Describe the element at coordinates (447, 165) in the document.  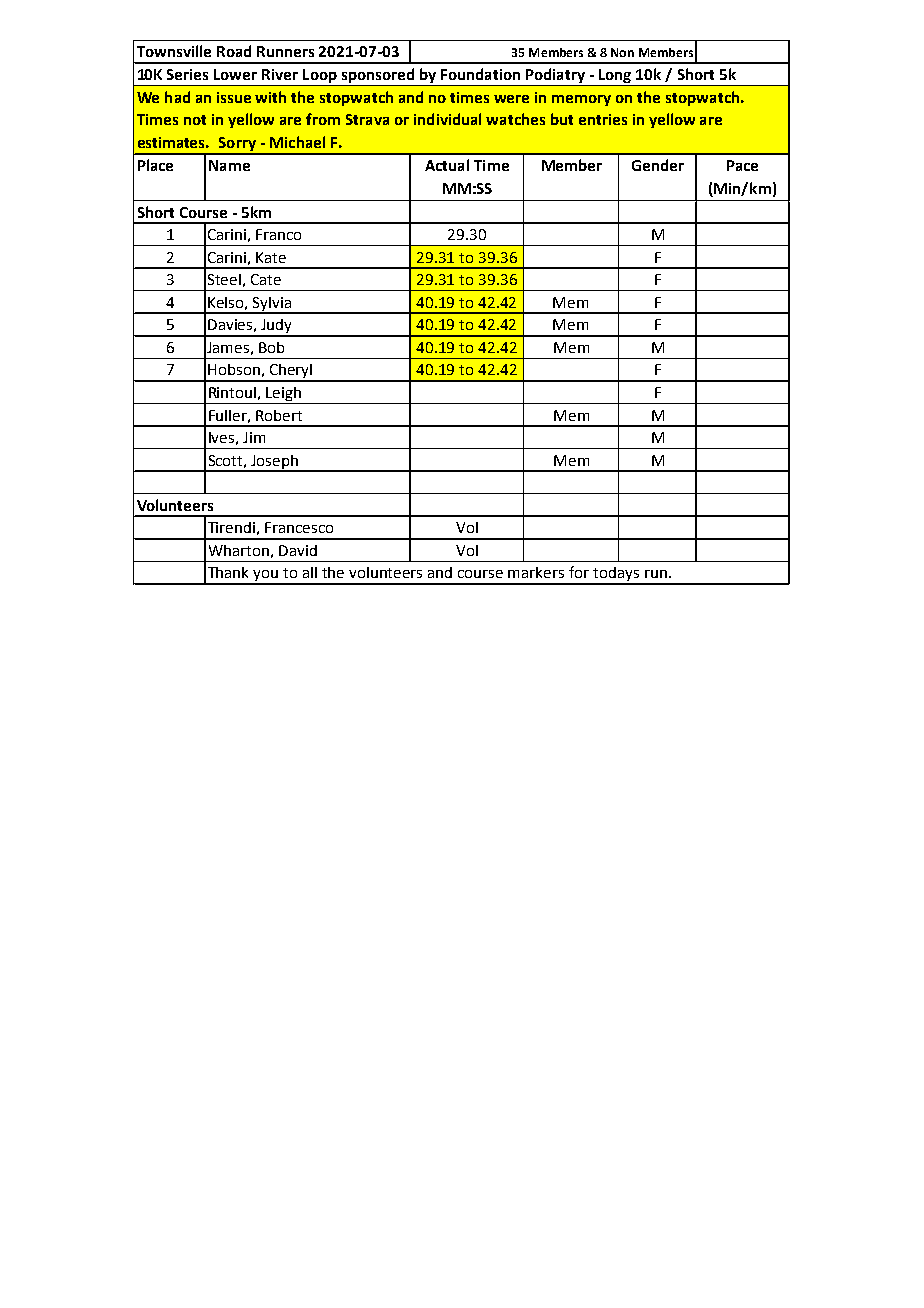
I see `Actual` at that location.
